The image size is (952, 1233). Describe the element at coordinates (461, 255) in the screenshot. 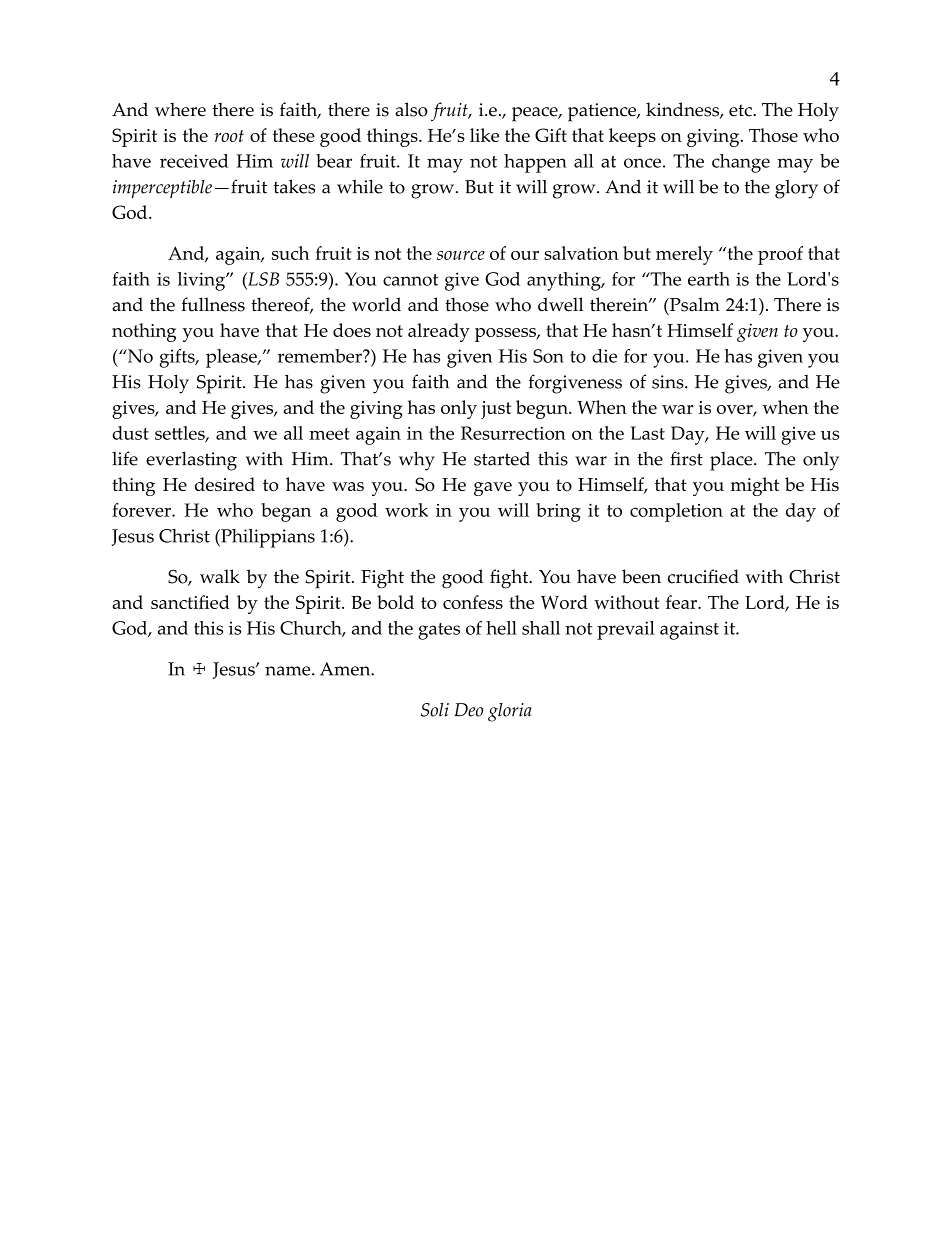

I see `source` at that location.
